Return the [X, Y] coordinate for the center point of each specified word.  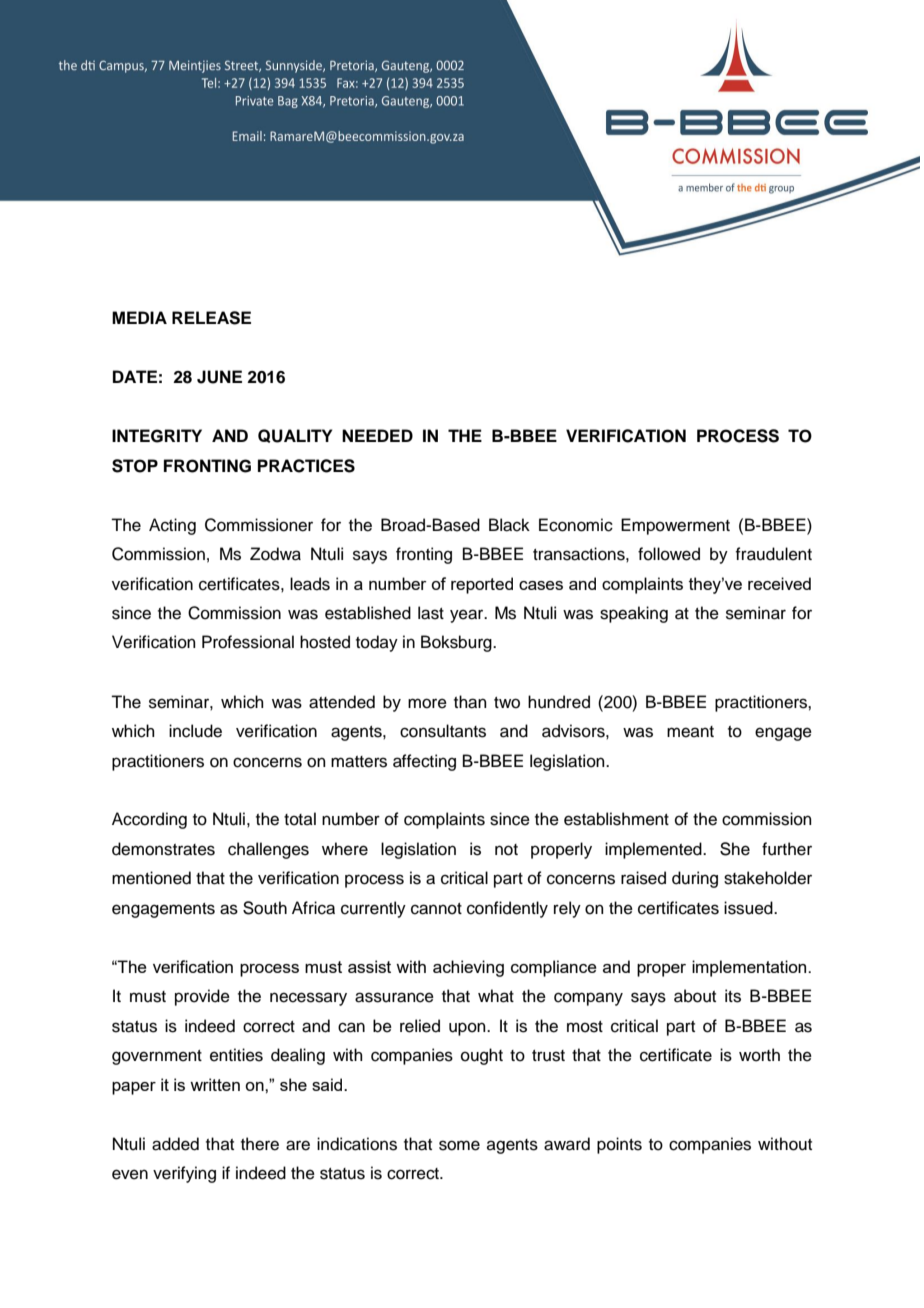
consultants [443, 731]
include [195, 731]
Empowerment [675, 526]
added [175, 1144]
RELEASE [211, 318]
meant [690, 732]
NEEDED [377, 435]
